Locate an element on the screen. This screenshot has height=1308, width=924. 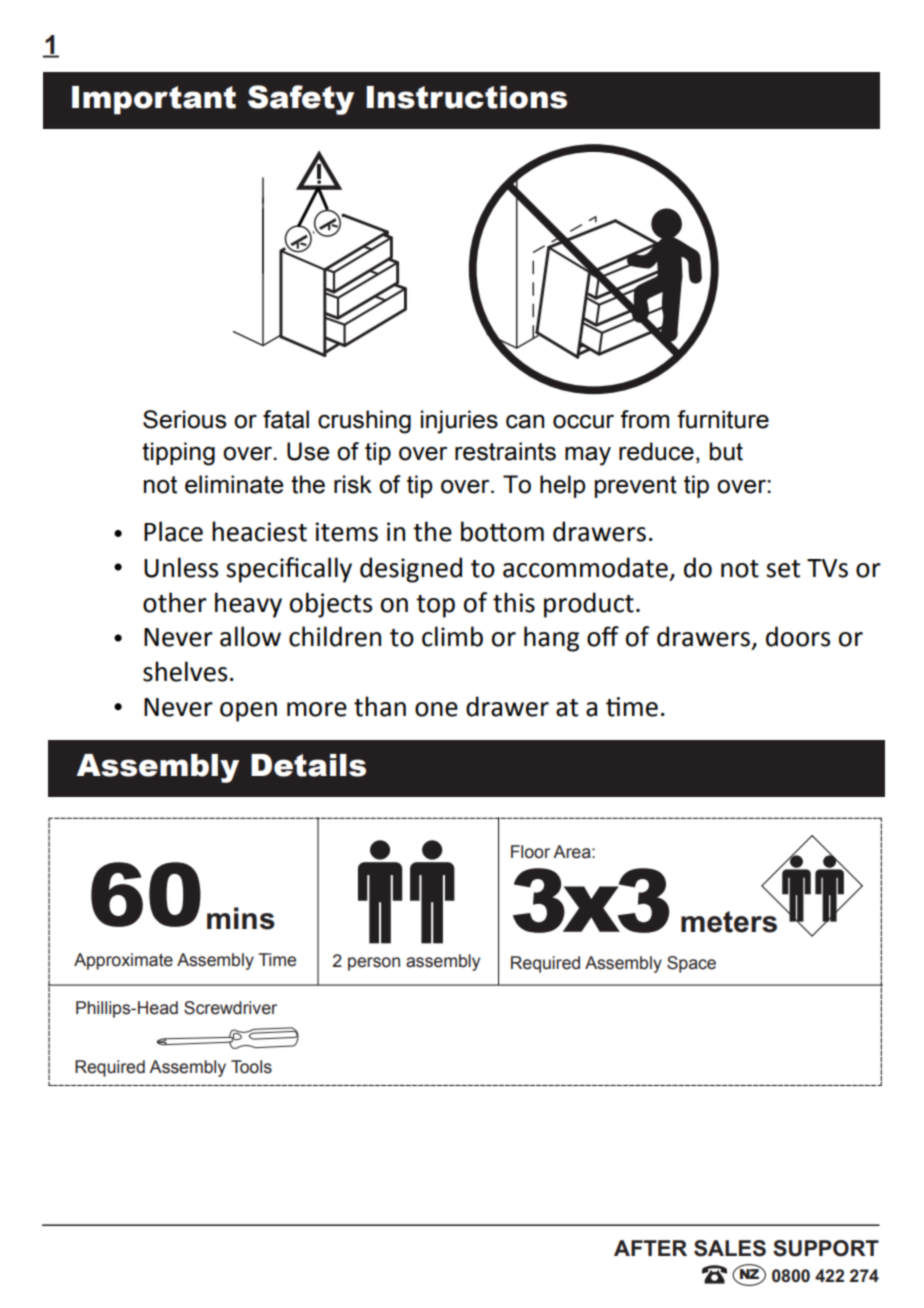
climb is located at coordinates (452, 636).
